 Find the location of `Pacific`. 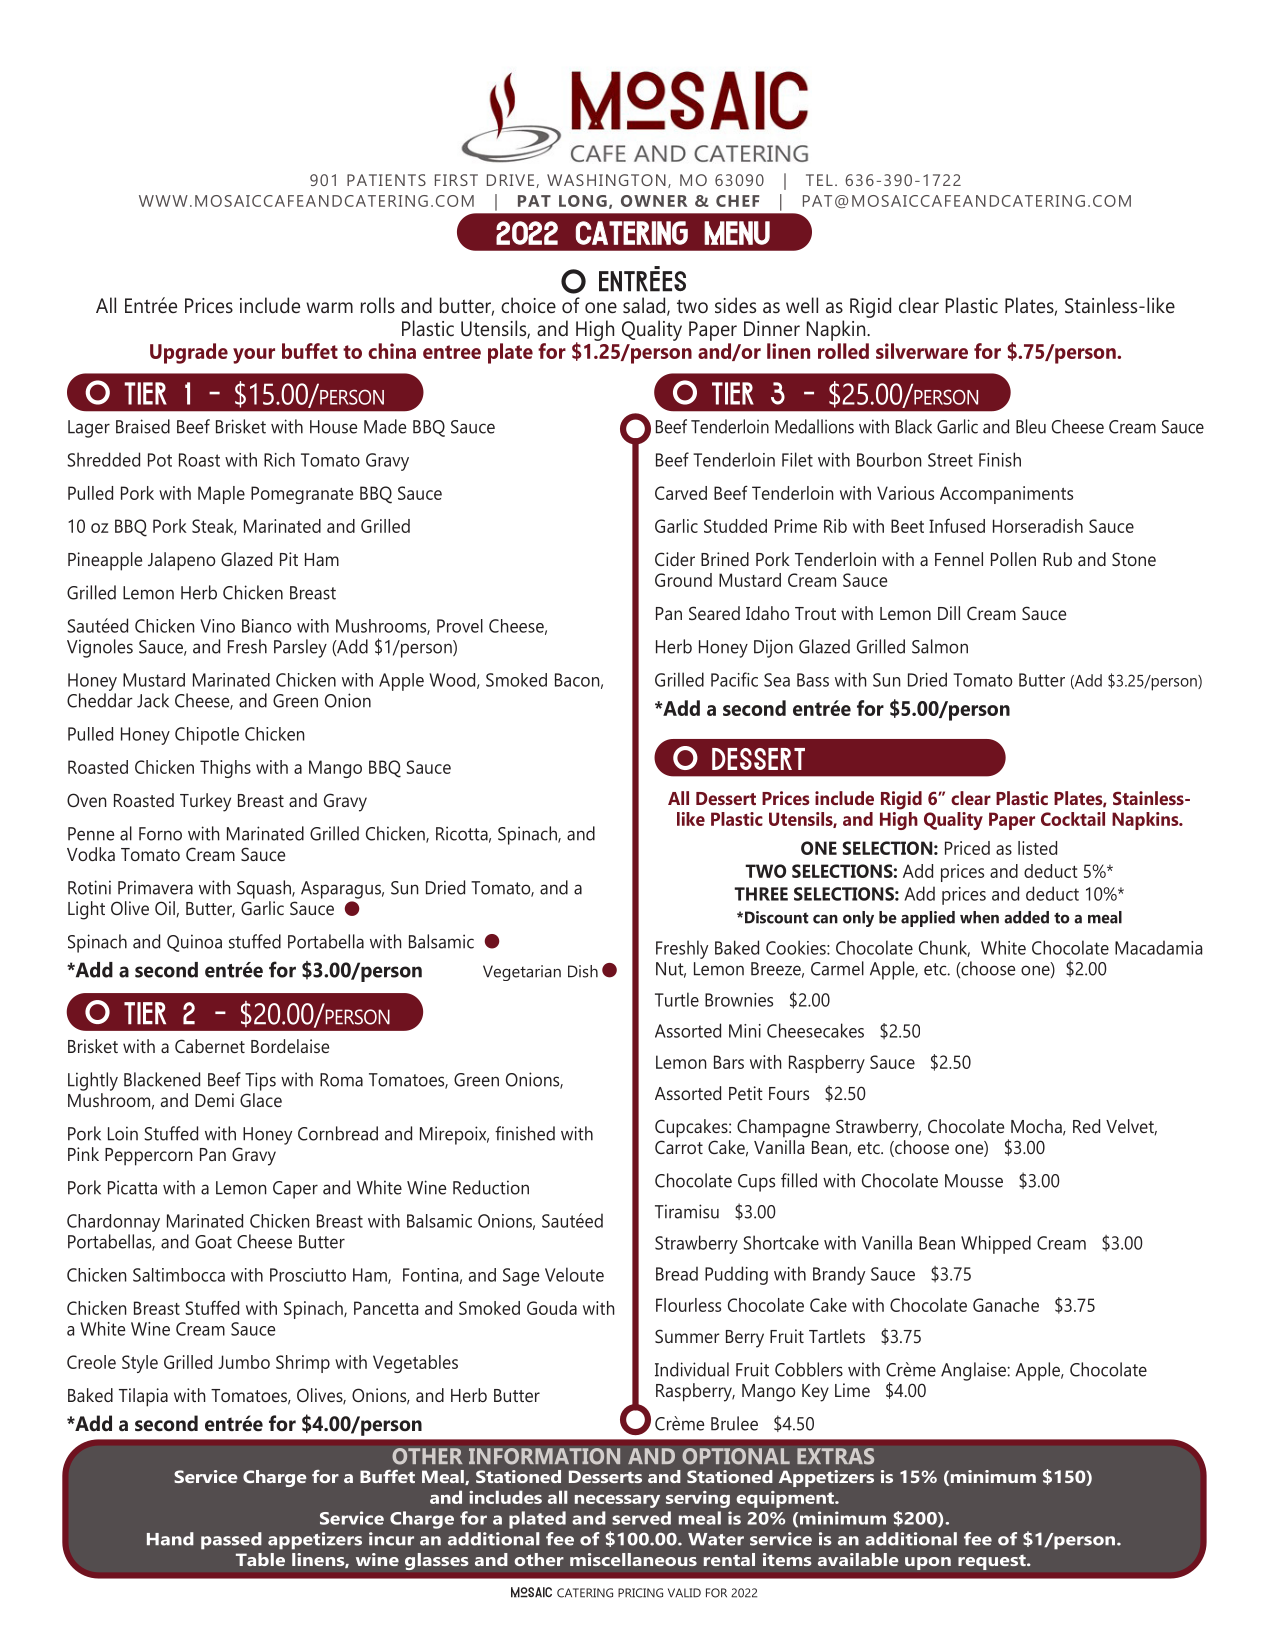

Pacific is located at coordinates (734, 679).
